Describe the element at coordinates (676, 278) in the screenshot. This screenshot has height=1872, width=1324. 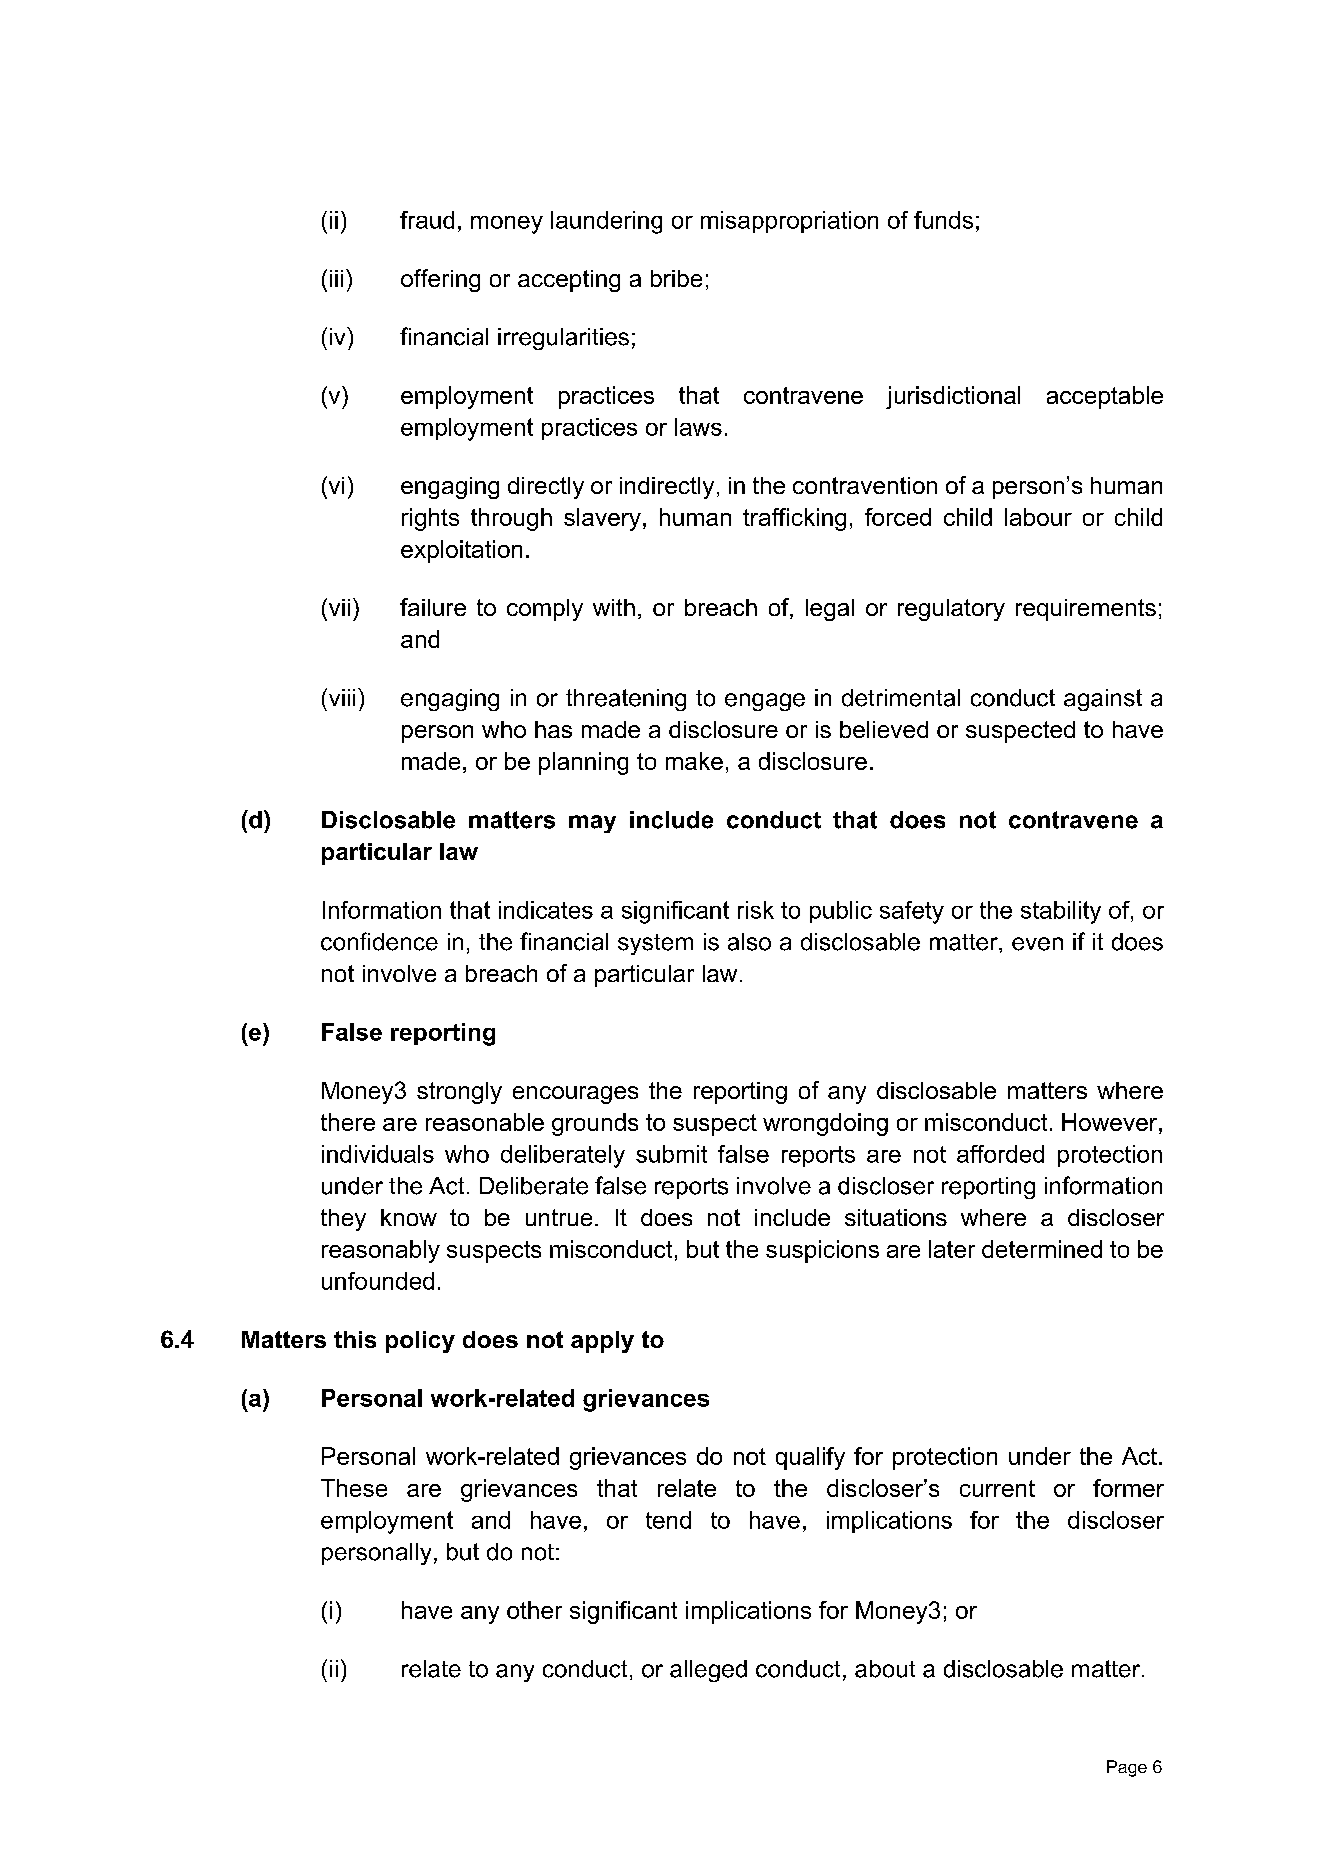
I see `bribe` at that location.
